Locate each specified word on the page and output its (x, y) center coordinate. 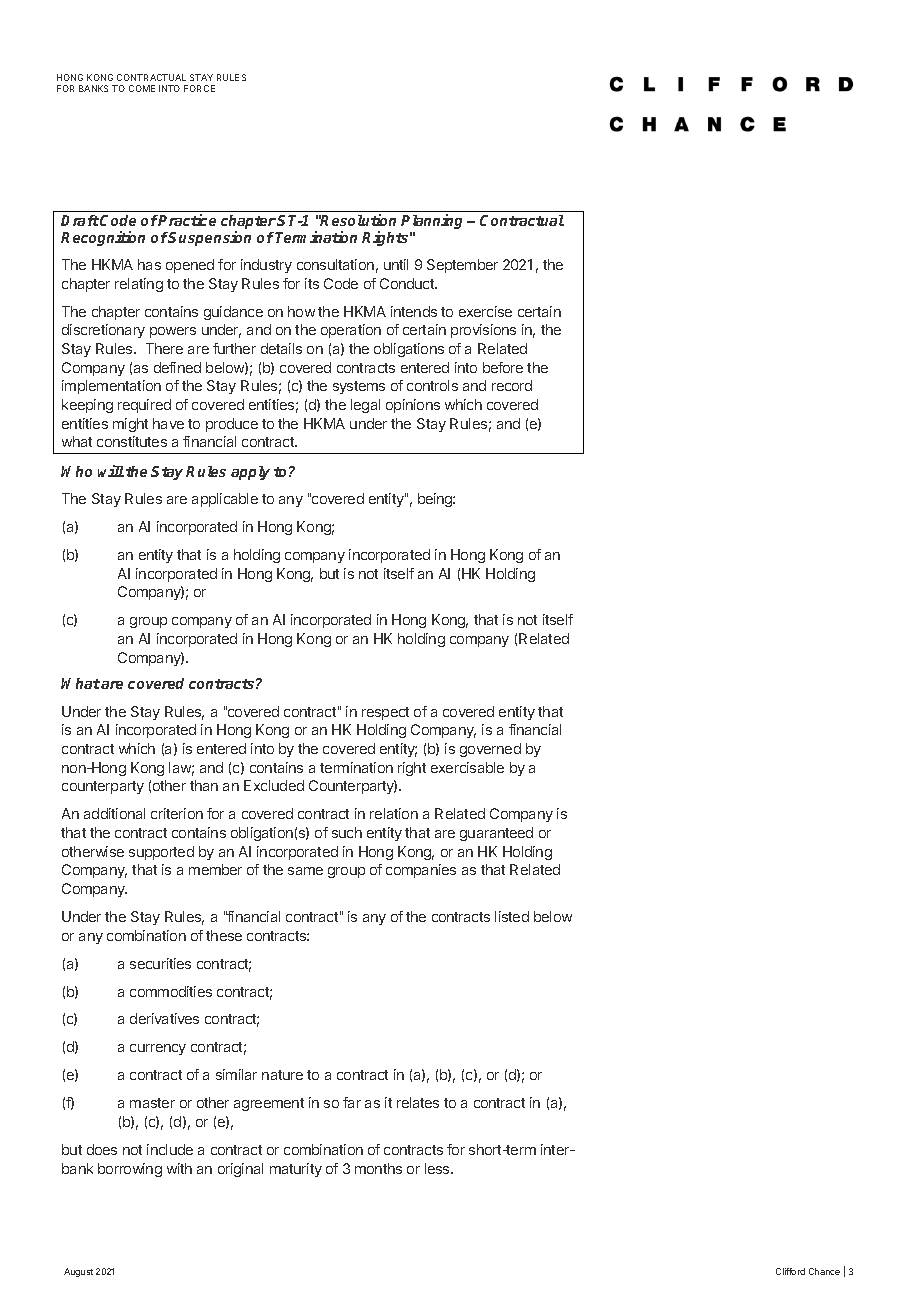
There (164, 348)
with (179, 1168)
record (512, 385)
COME (142, 88)
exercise (485, 311)
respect (385, 713)
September (462, 266)
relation (394, 813)
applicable (225, 500)
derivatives (164, 1018)
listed (512, 916)
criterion (177, 813)
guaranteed (496, 834)
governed (490, 750)
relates (418, 1102)
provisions (483, 331)
